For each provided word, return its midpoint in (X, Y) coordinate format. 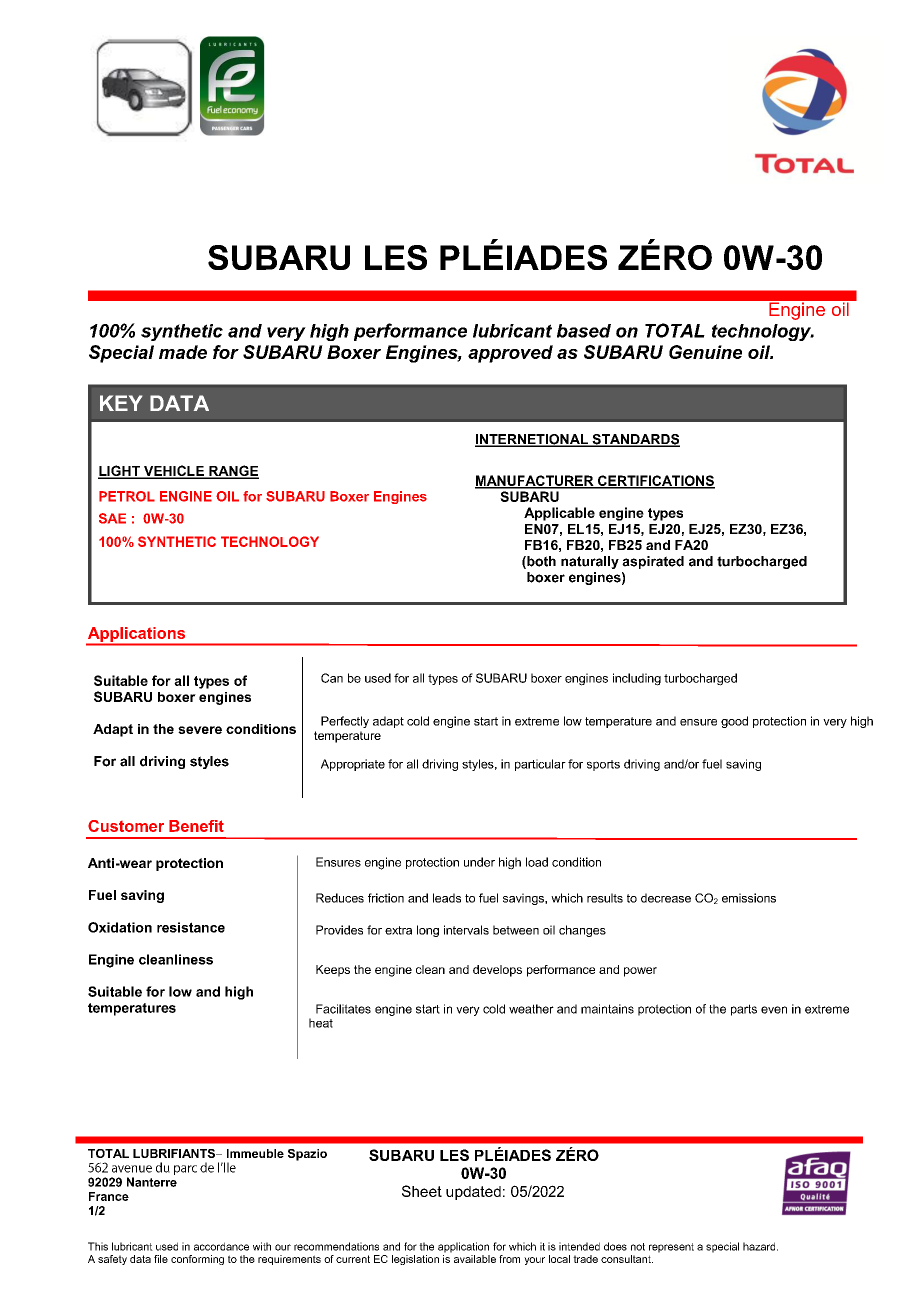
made (183, 352)
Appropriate (353, 765)
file (161, 1259)
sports (603, 765)
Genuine (705, 352)
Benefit (196, 826)
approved (510, 354)
